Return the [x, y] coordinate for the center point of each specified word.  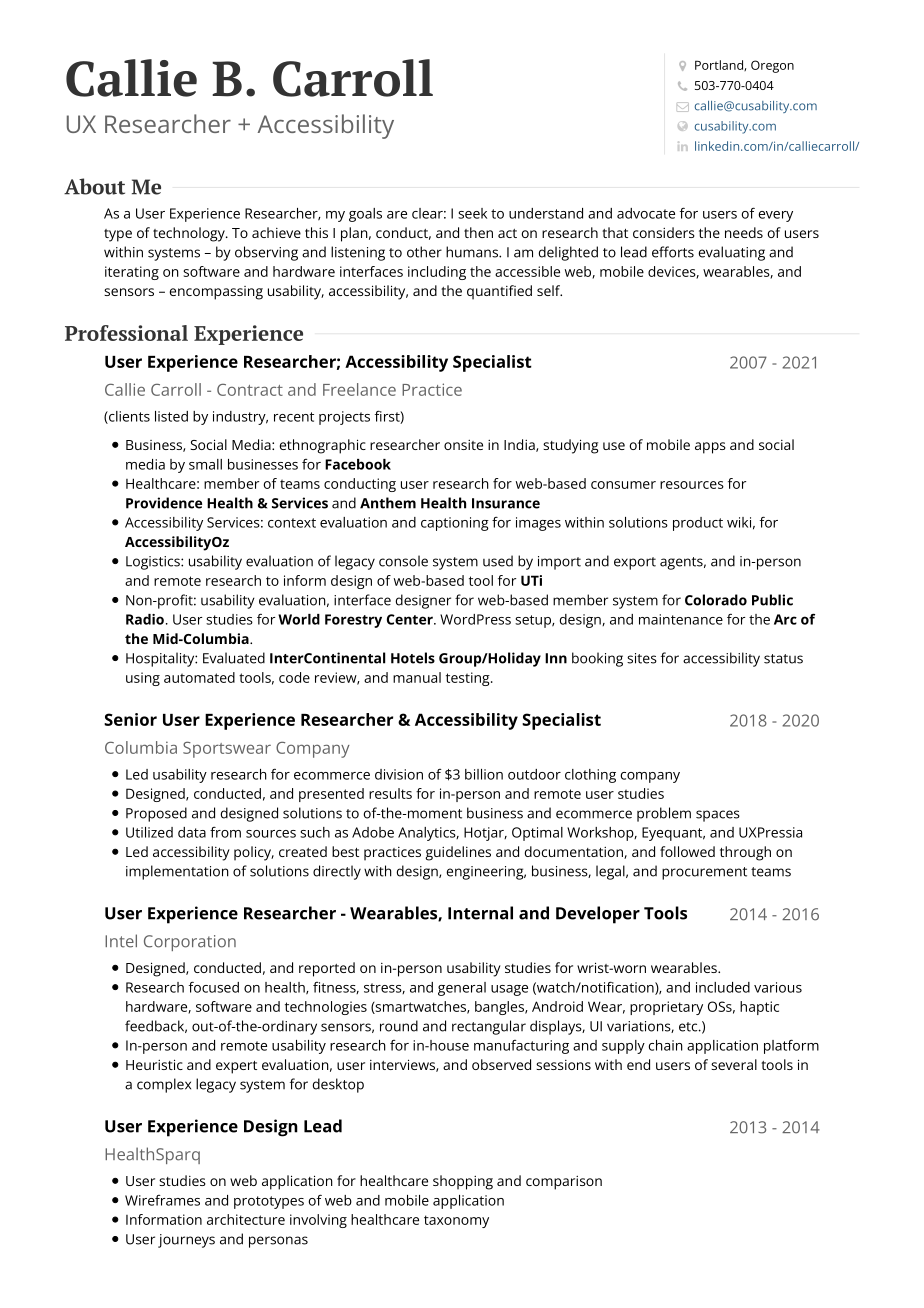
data [192, 832]
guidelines [458, 853]
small [205, 464]
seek [472, 213]
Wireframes [162, 1200]
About [94, 186]
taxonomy [456, 1221]
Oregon [772, 66]
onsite [463, 445]
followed [687, 851]
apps [710, 448]
